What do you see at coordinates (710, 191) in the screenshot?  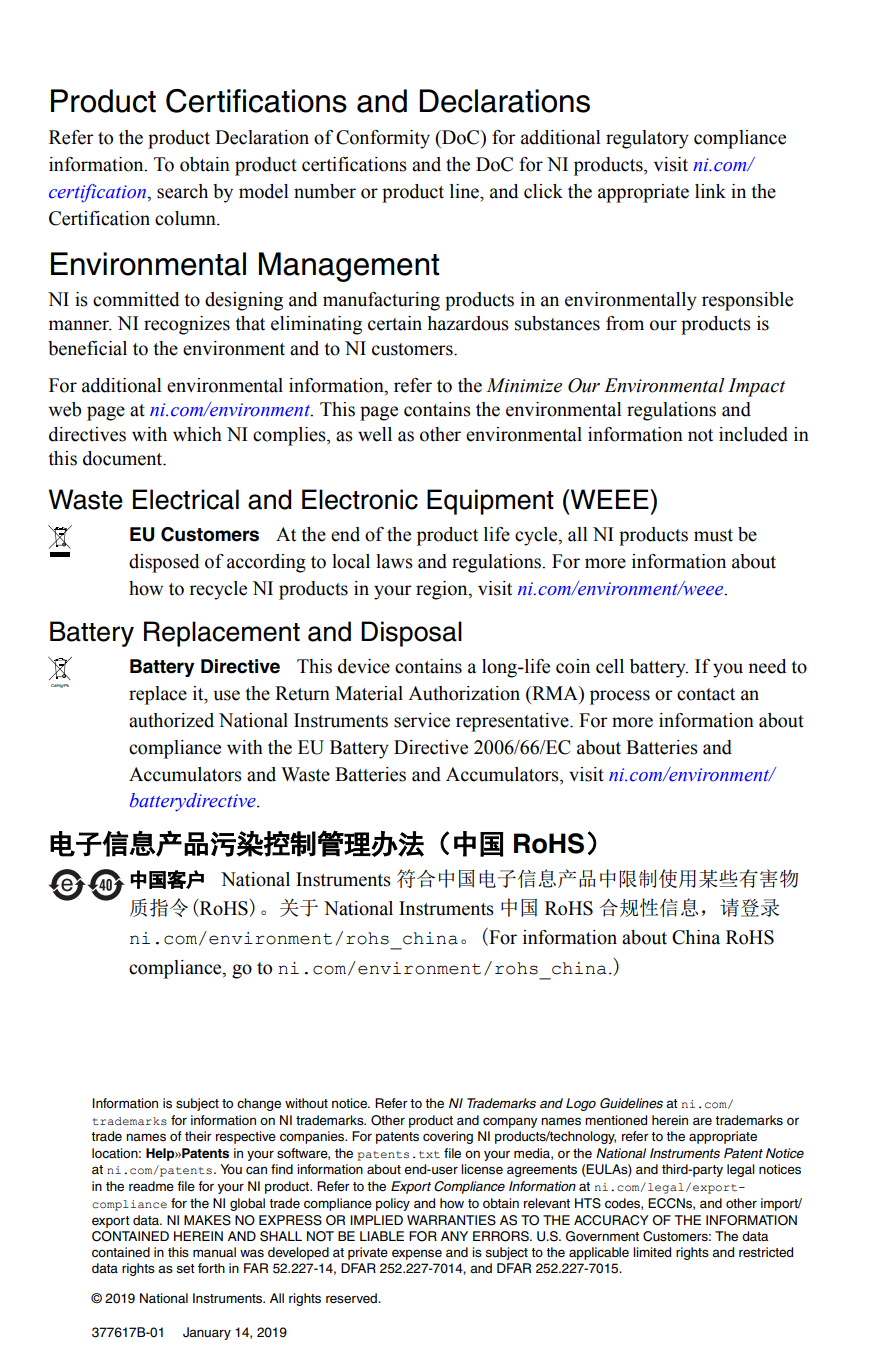 I see `link` at bounding box center [710, 191].
